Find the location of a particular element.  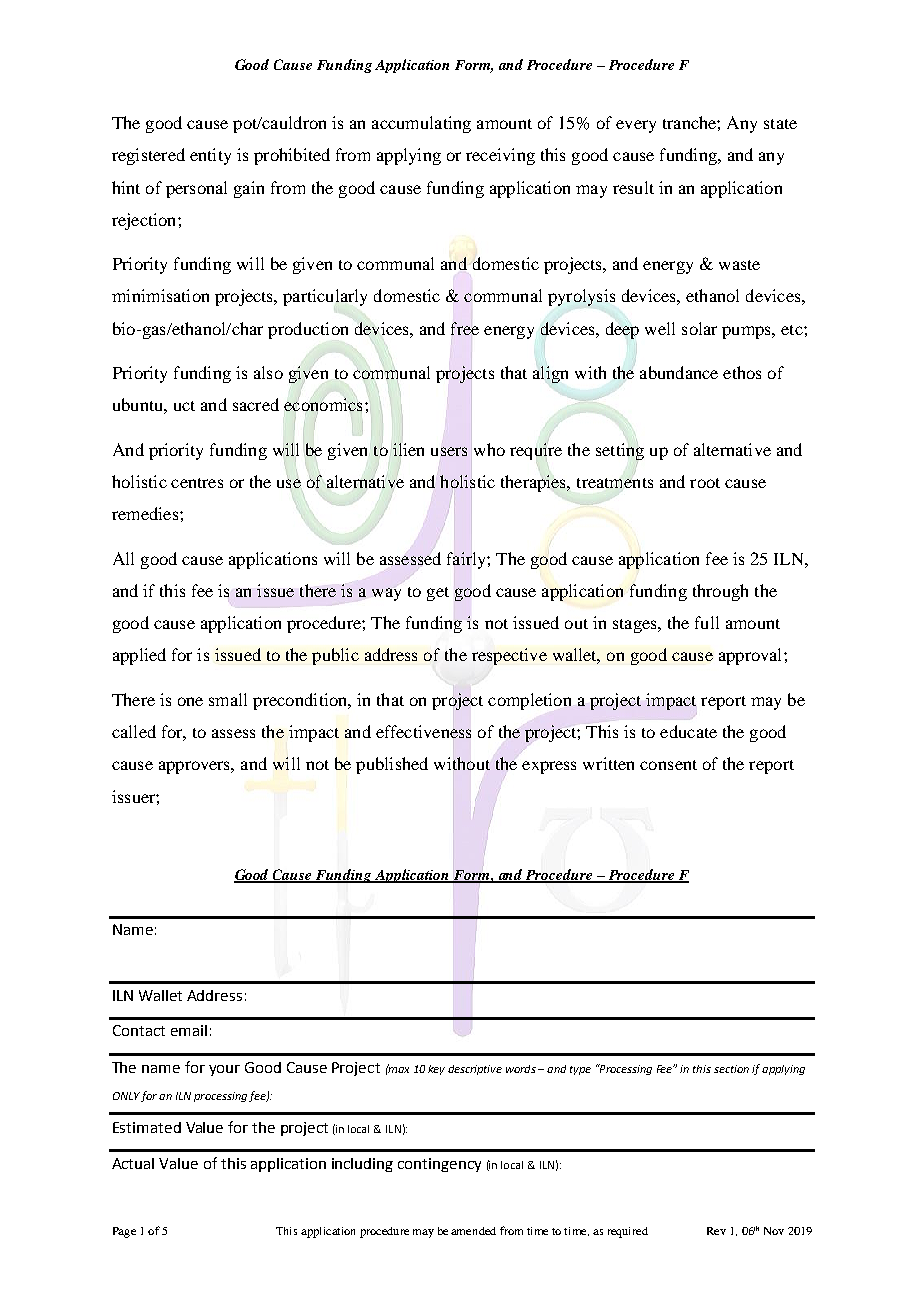

called is located at coordinates (134, 731).
